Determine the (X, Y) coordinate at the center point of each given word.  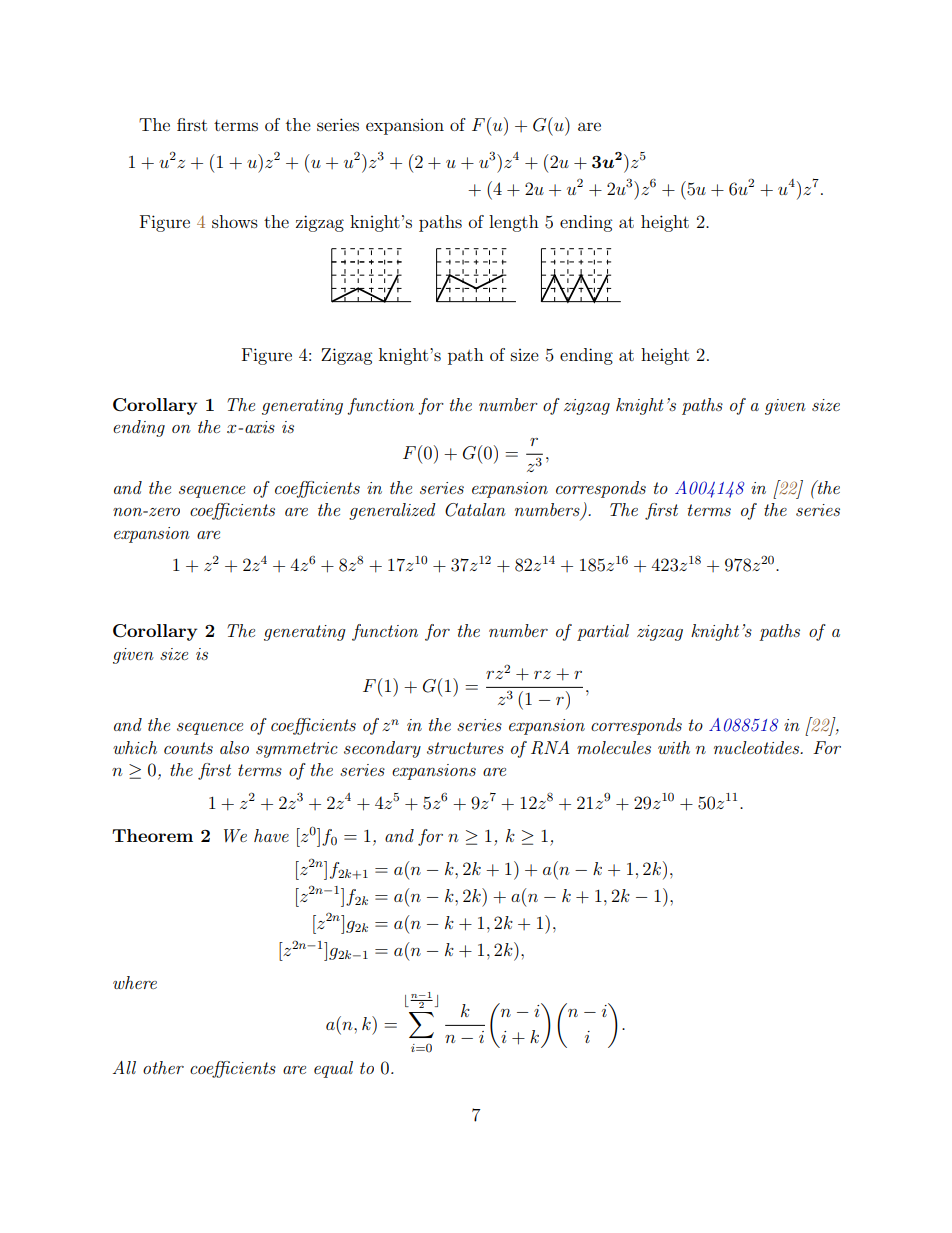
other (163, 1067)
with (674, 747)
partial (603, 632)
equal (333, 1069)
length (514, 223)
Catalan (475, 510)
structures (465, 748)
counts (188, 748)
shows (235, 221)
